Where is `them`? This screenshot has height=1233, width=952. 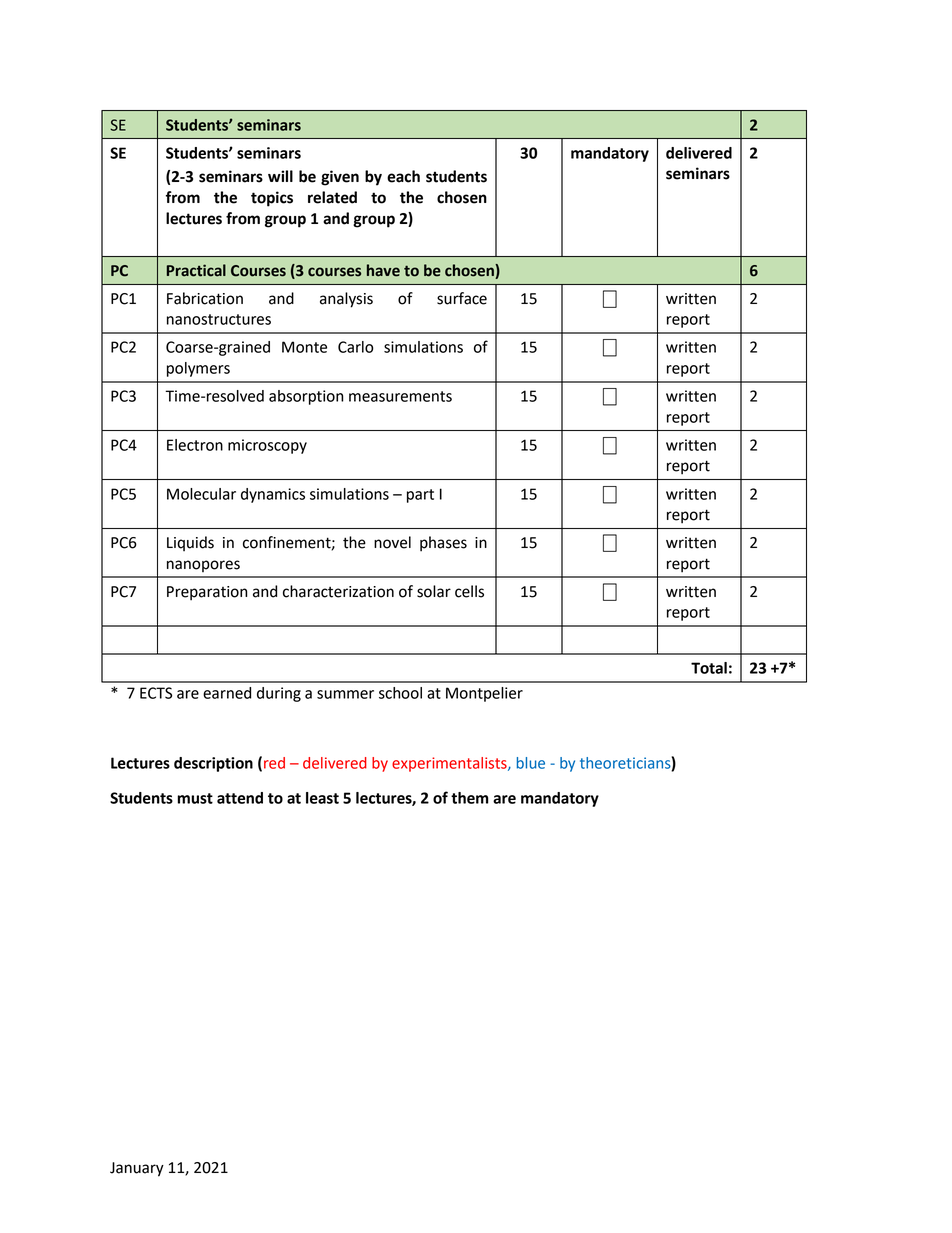
them is located at coordinates (470, 798).
